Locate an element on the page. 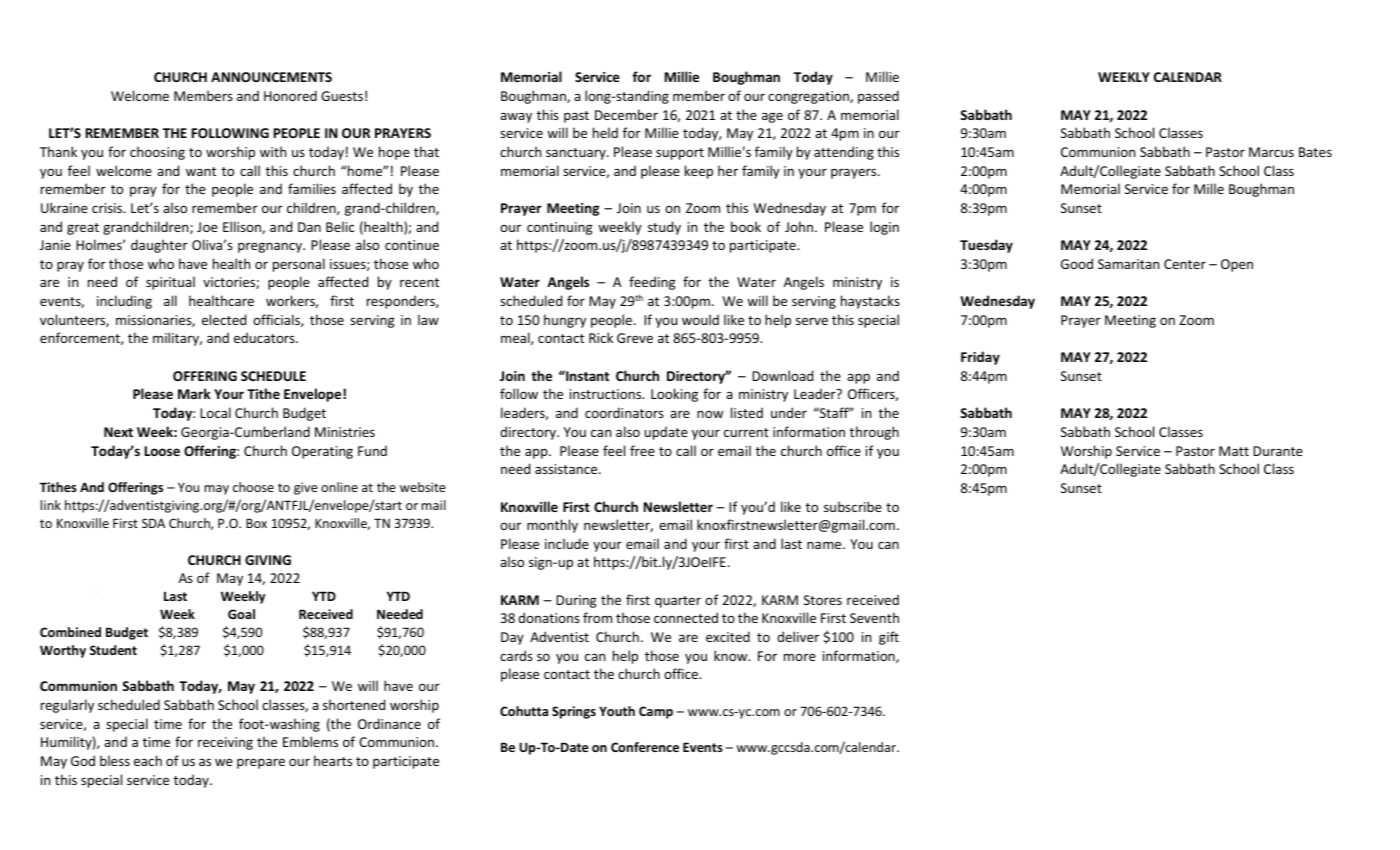  gift is located at coordinates (889, 638).
